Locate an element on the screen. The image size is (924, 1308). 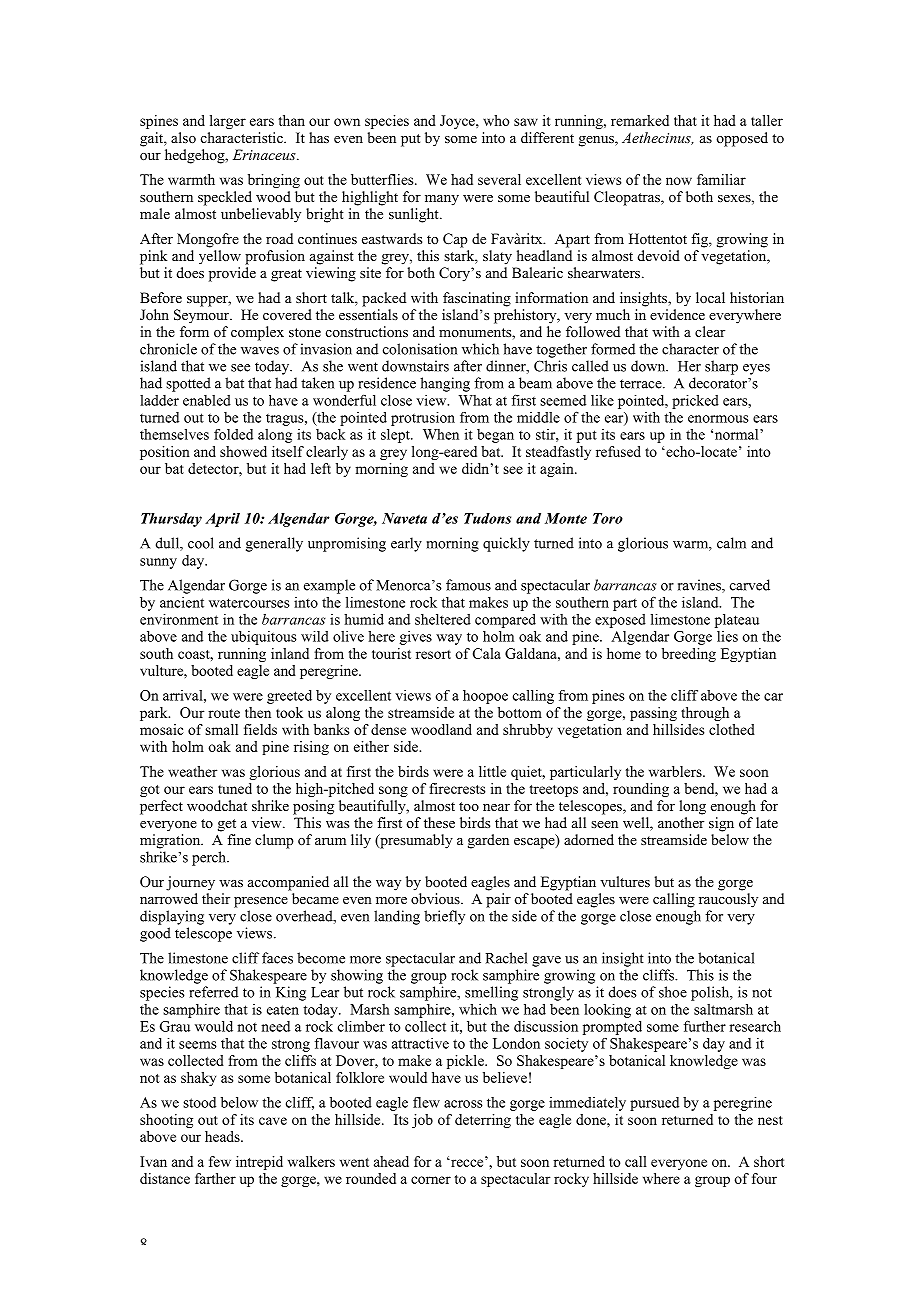
fine is located at coordinates (239, 839).
